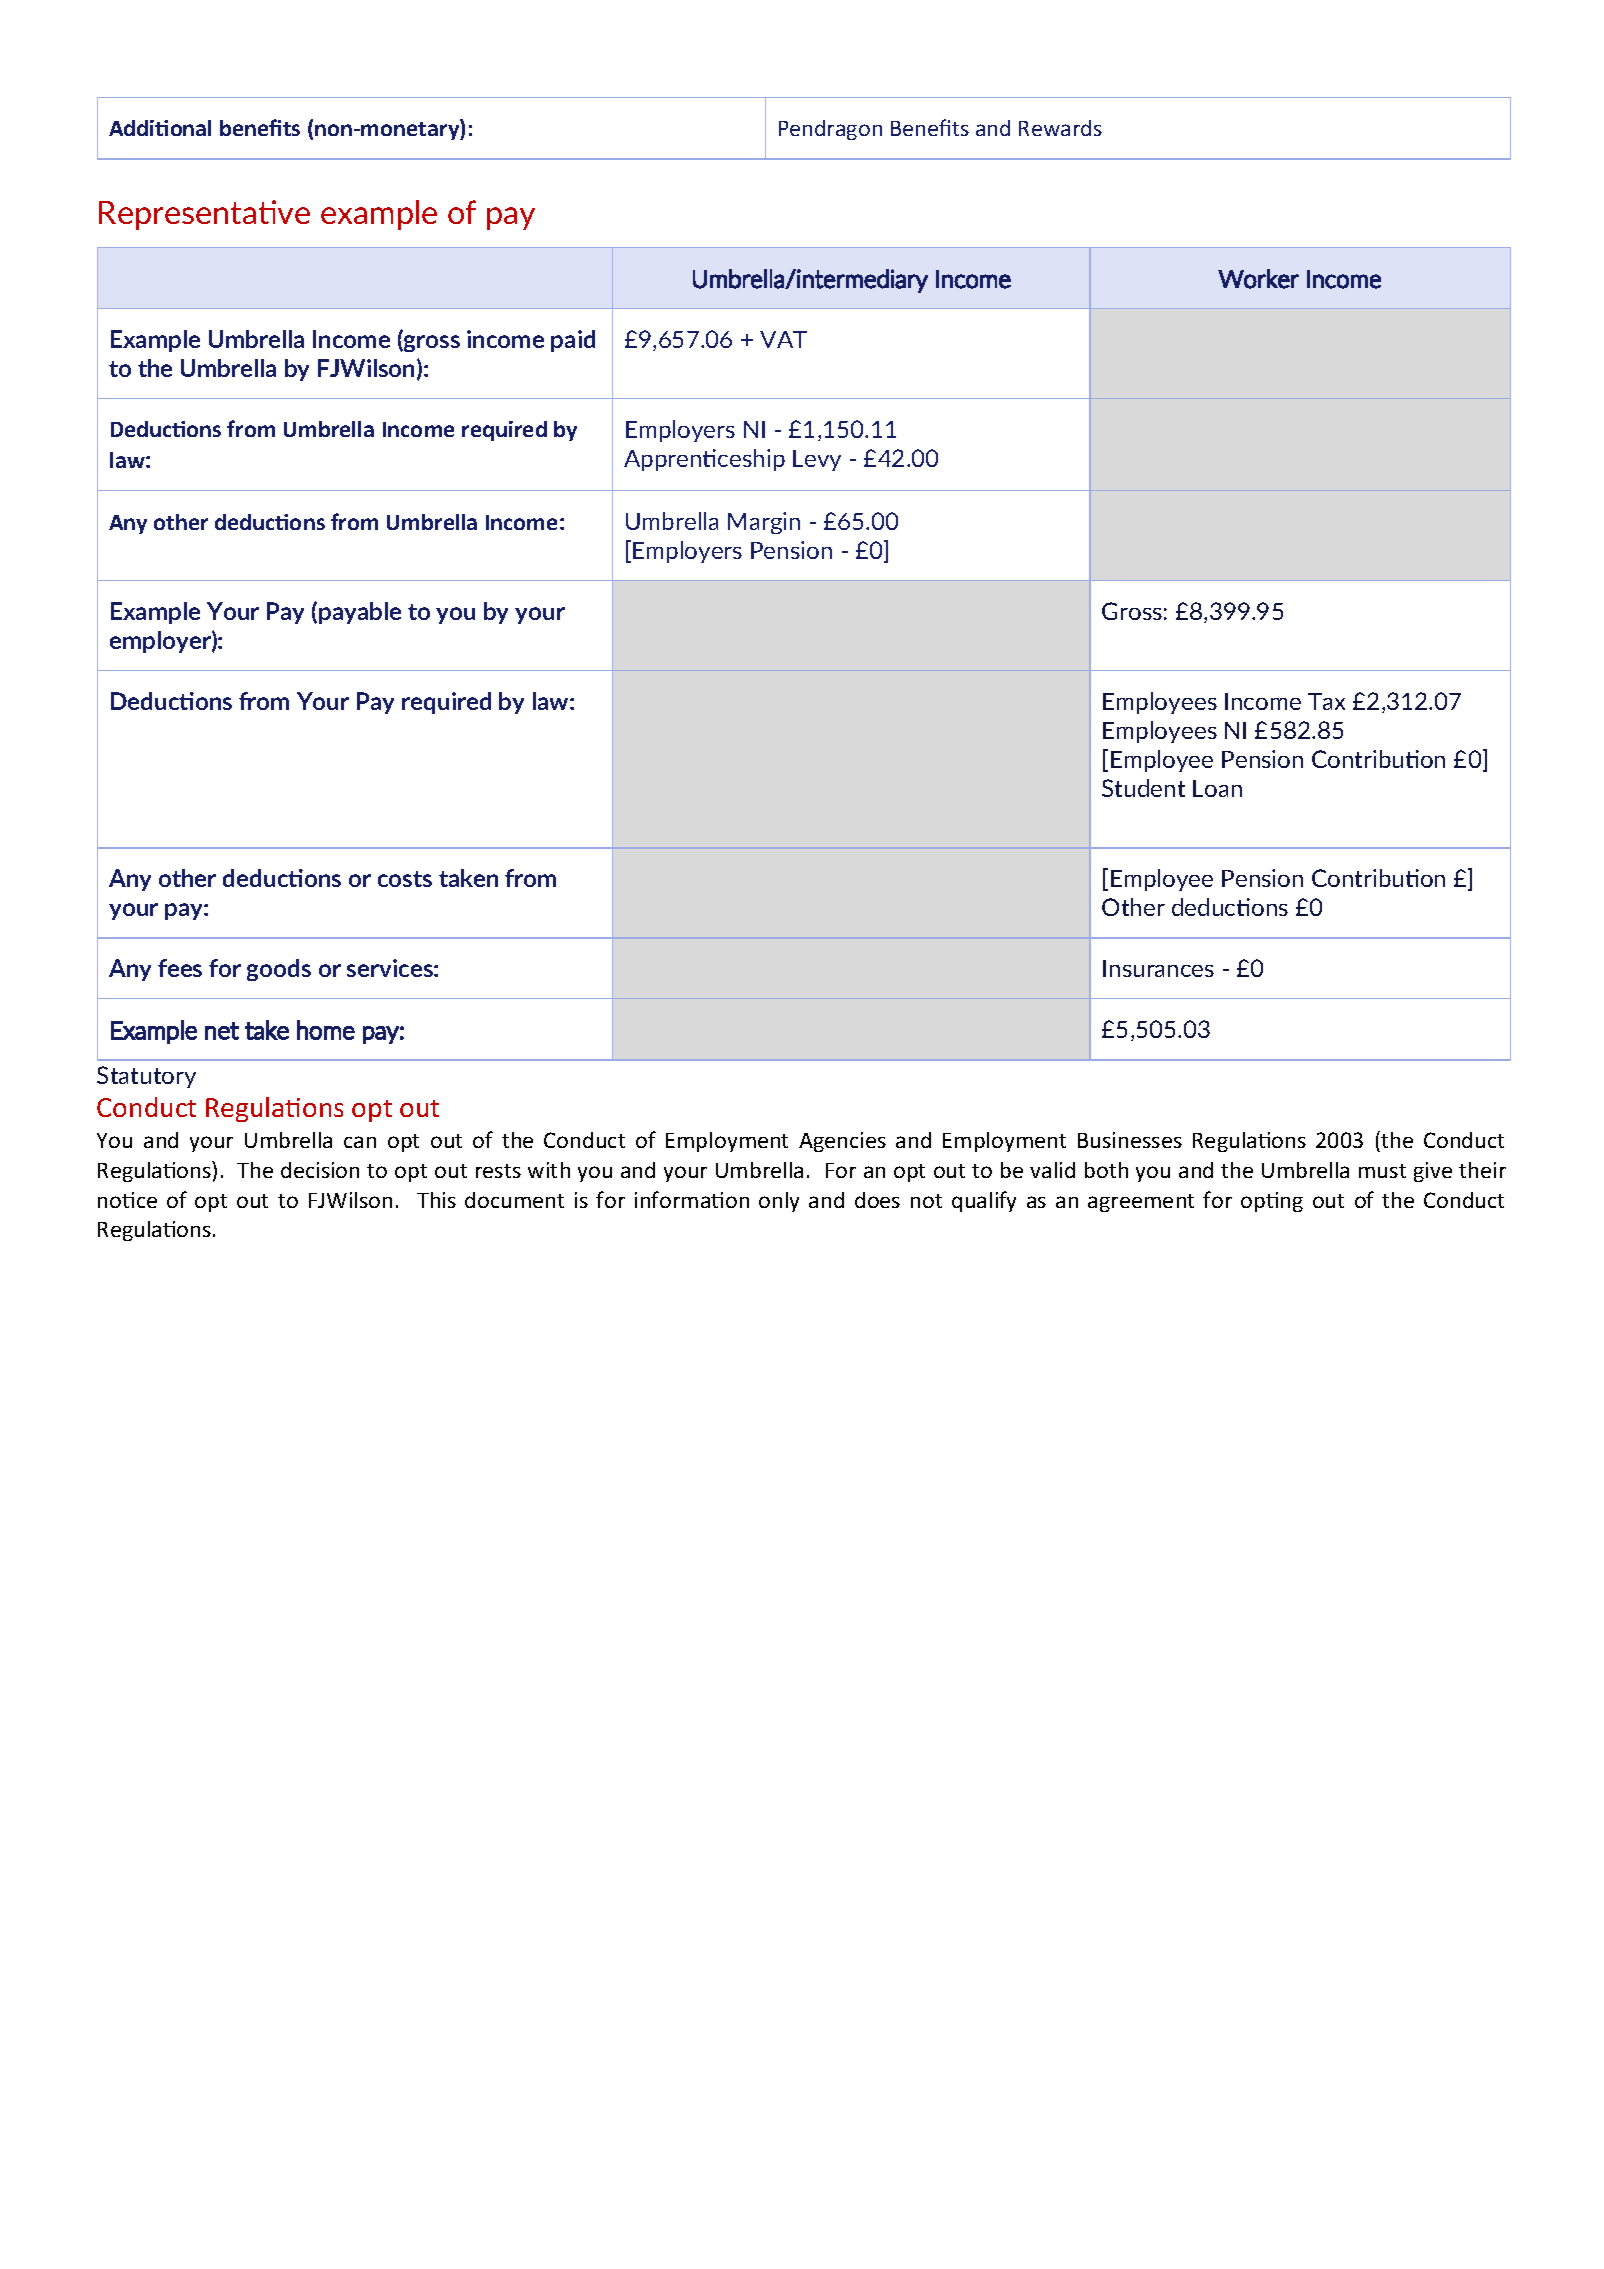 The width and height of the document is (1604, 2269). What do you see at coordinates (573, 341) in the document?
I see `paid` at bounding box center [573, 341].
